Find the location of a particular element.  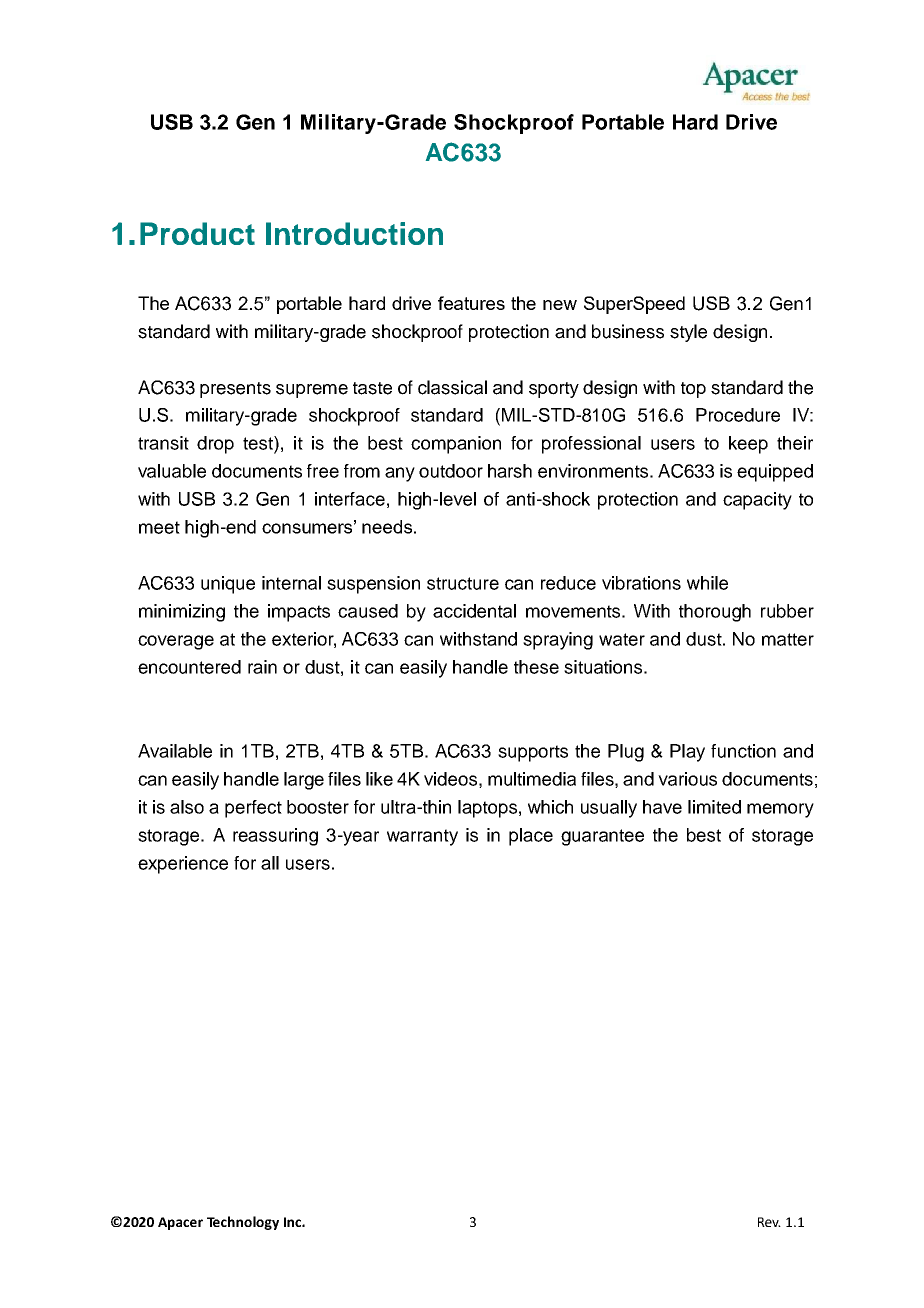

features is located at coordinates (471, 303).
